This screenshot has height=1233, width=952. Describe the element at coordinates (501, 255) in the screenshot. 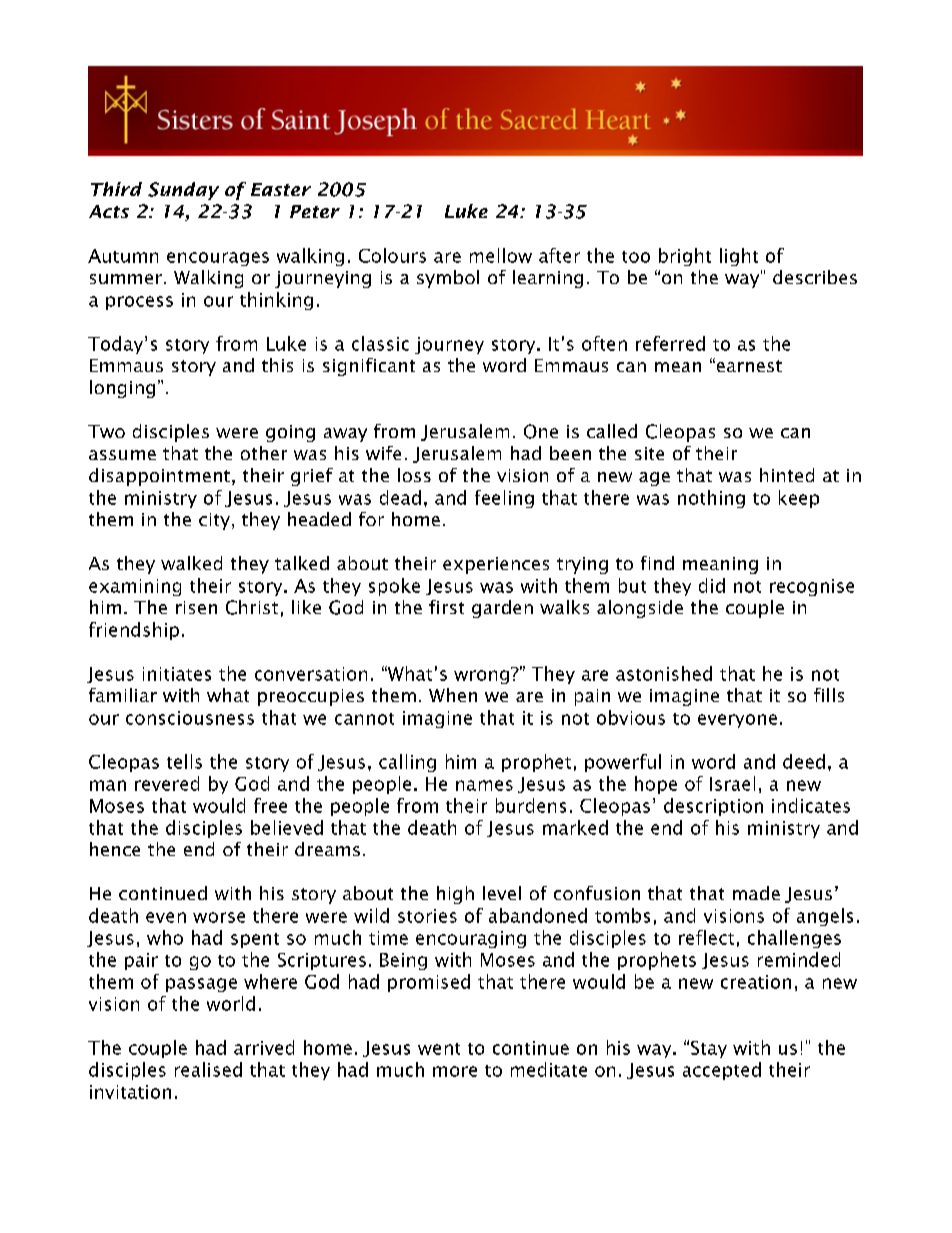

I see `mellow` at that location.
